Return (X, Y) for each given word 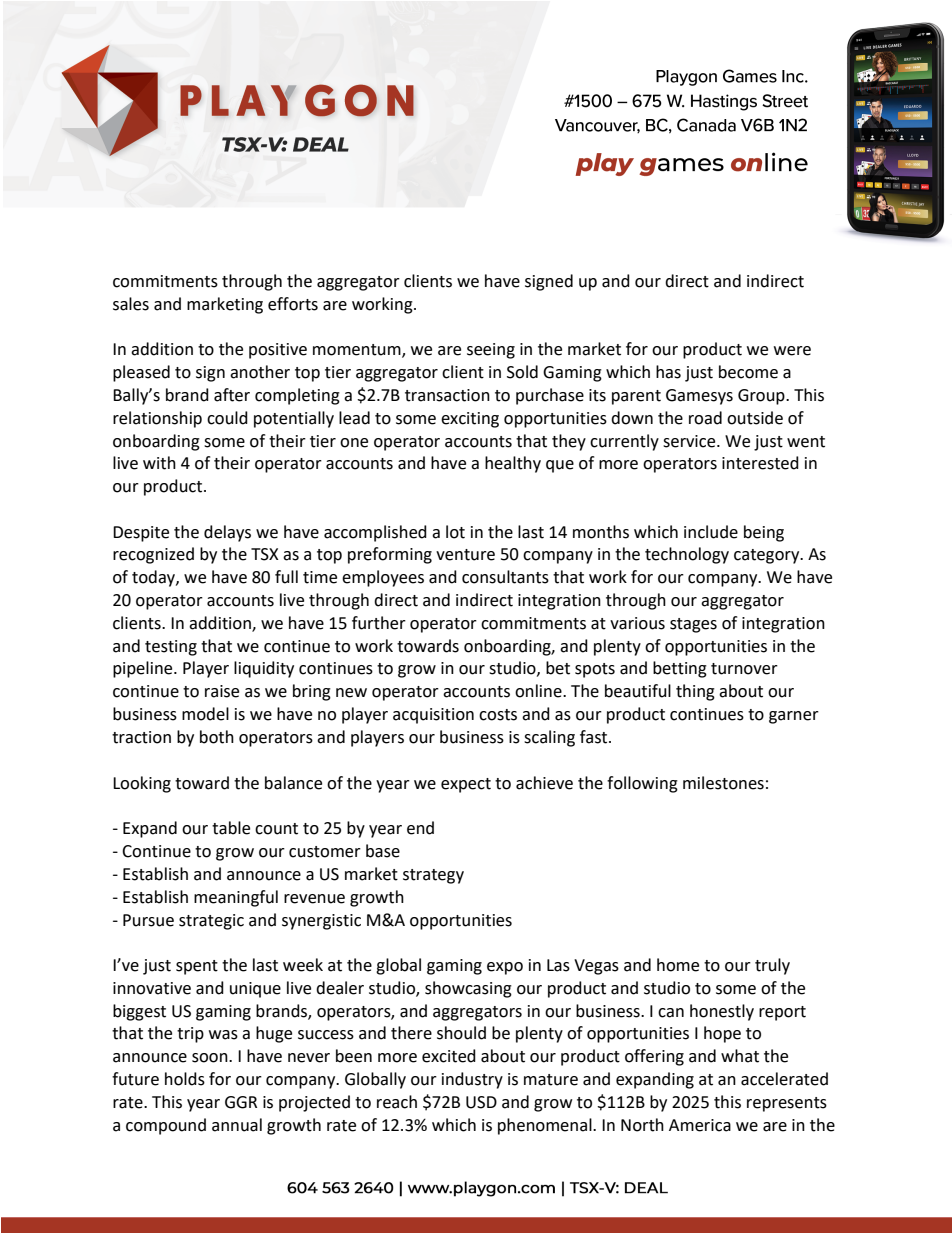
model (205, 714)
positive (278, 351)
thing (695, 692)
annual (237, 1125)
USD (481, 1102)
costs (498, 715)
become (748, 372)
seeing (491, 351)
